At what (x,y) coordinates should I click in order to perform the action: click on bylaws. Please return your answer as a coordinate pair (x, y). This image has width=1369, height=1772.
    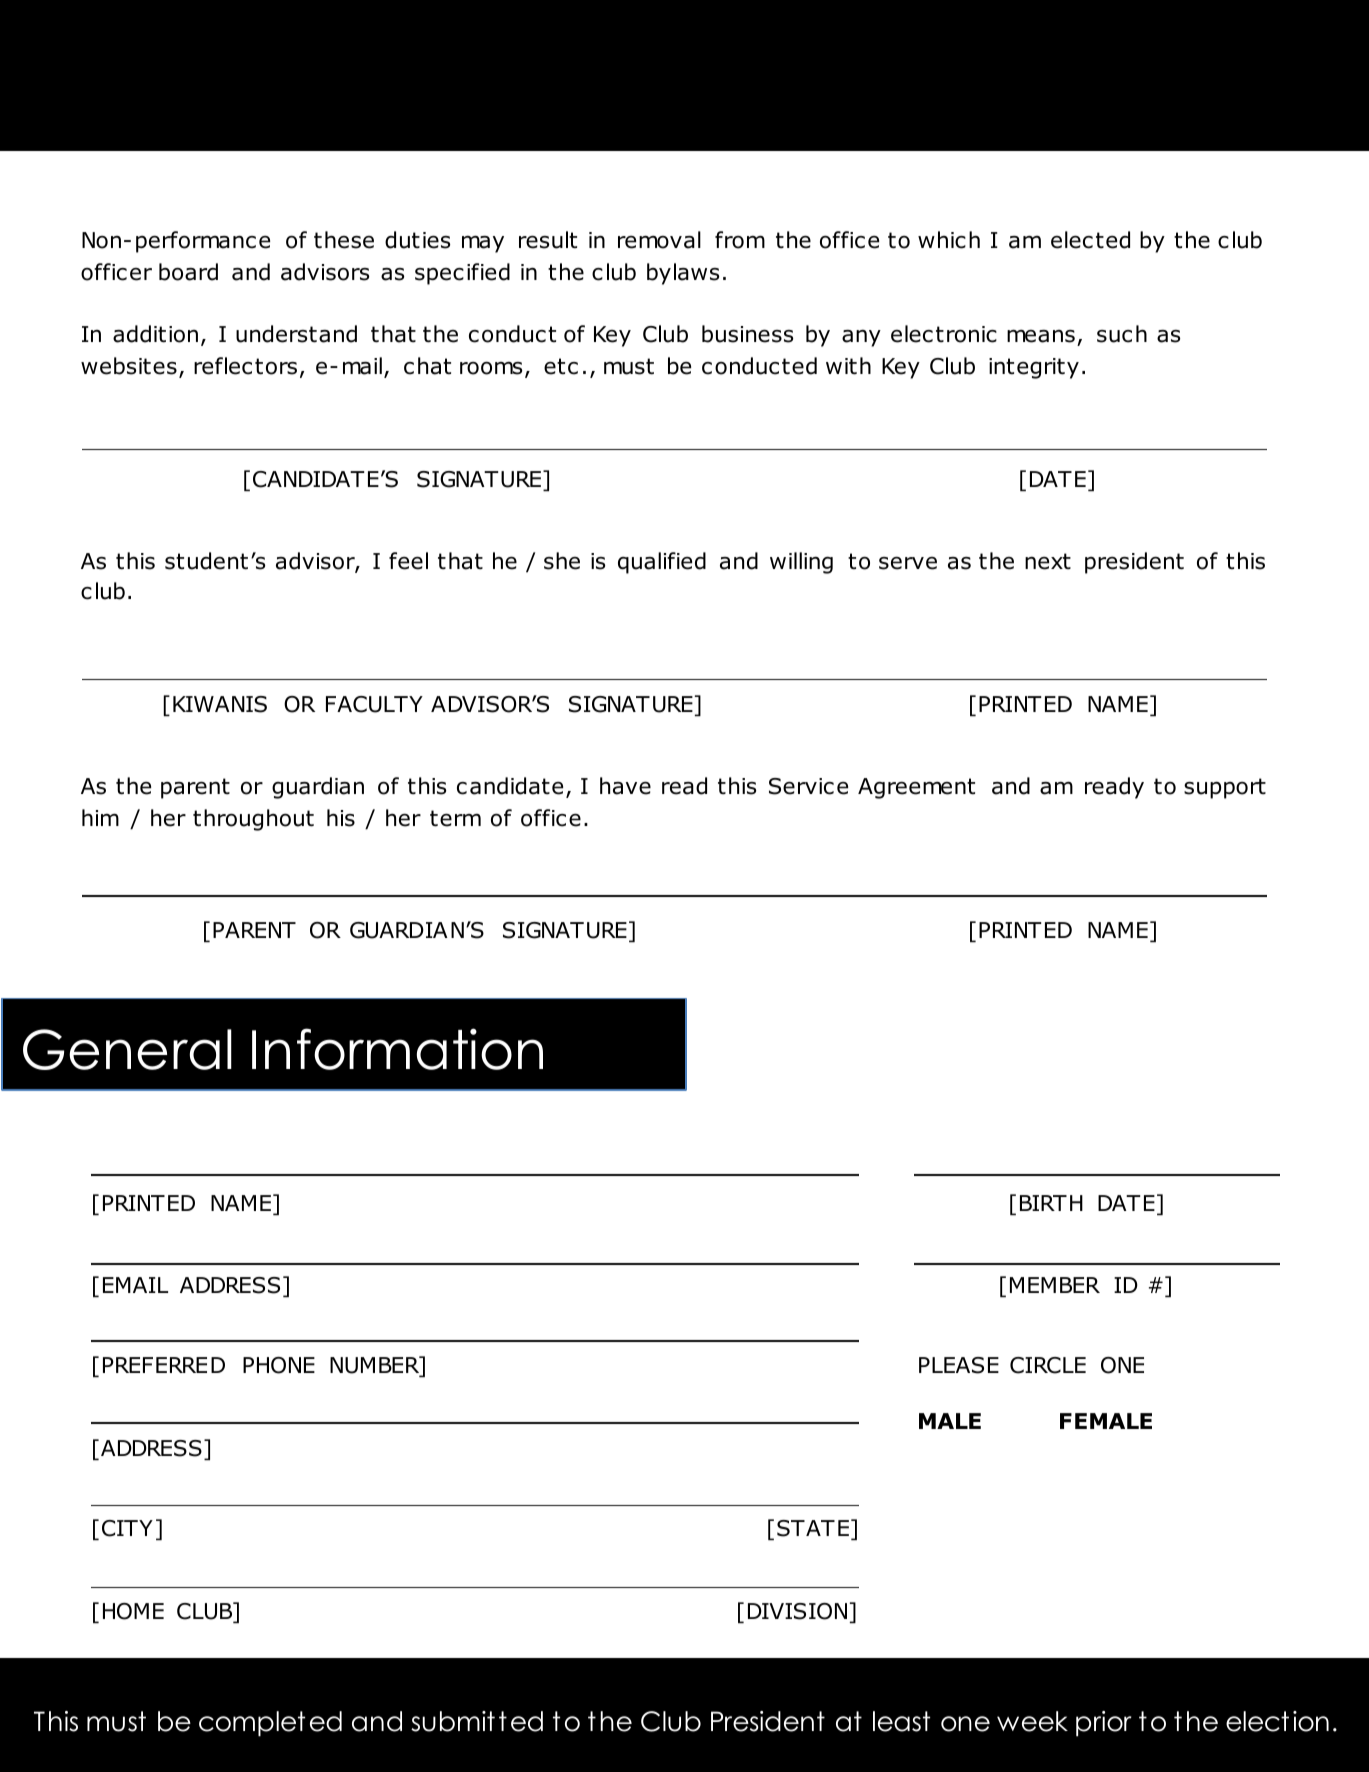
    Looking at the image, I should click on (683, 274).
